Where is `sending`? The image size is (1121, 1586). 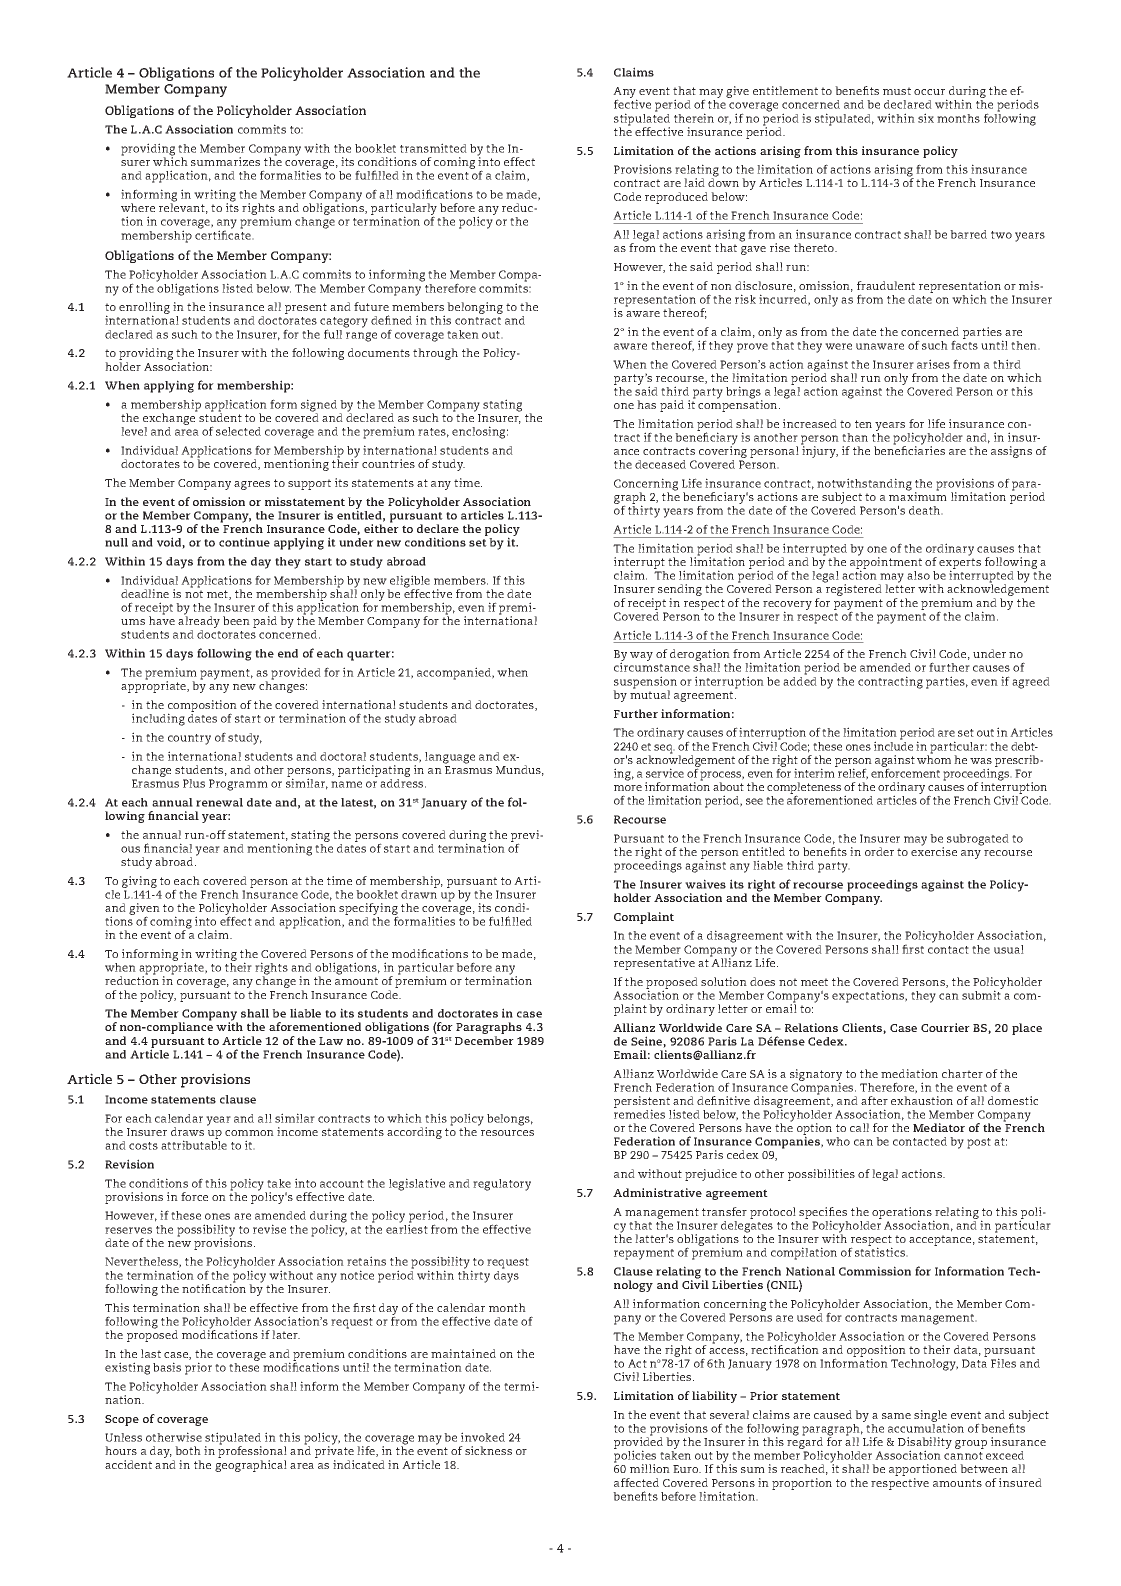 sending is located at coordinates (680, 591).
